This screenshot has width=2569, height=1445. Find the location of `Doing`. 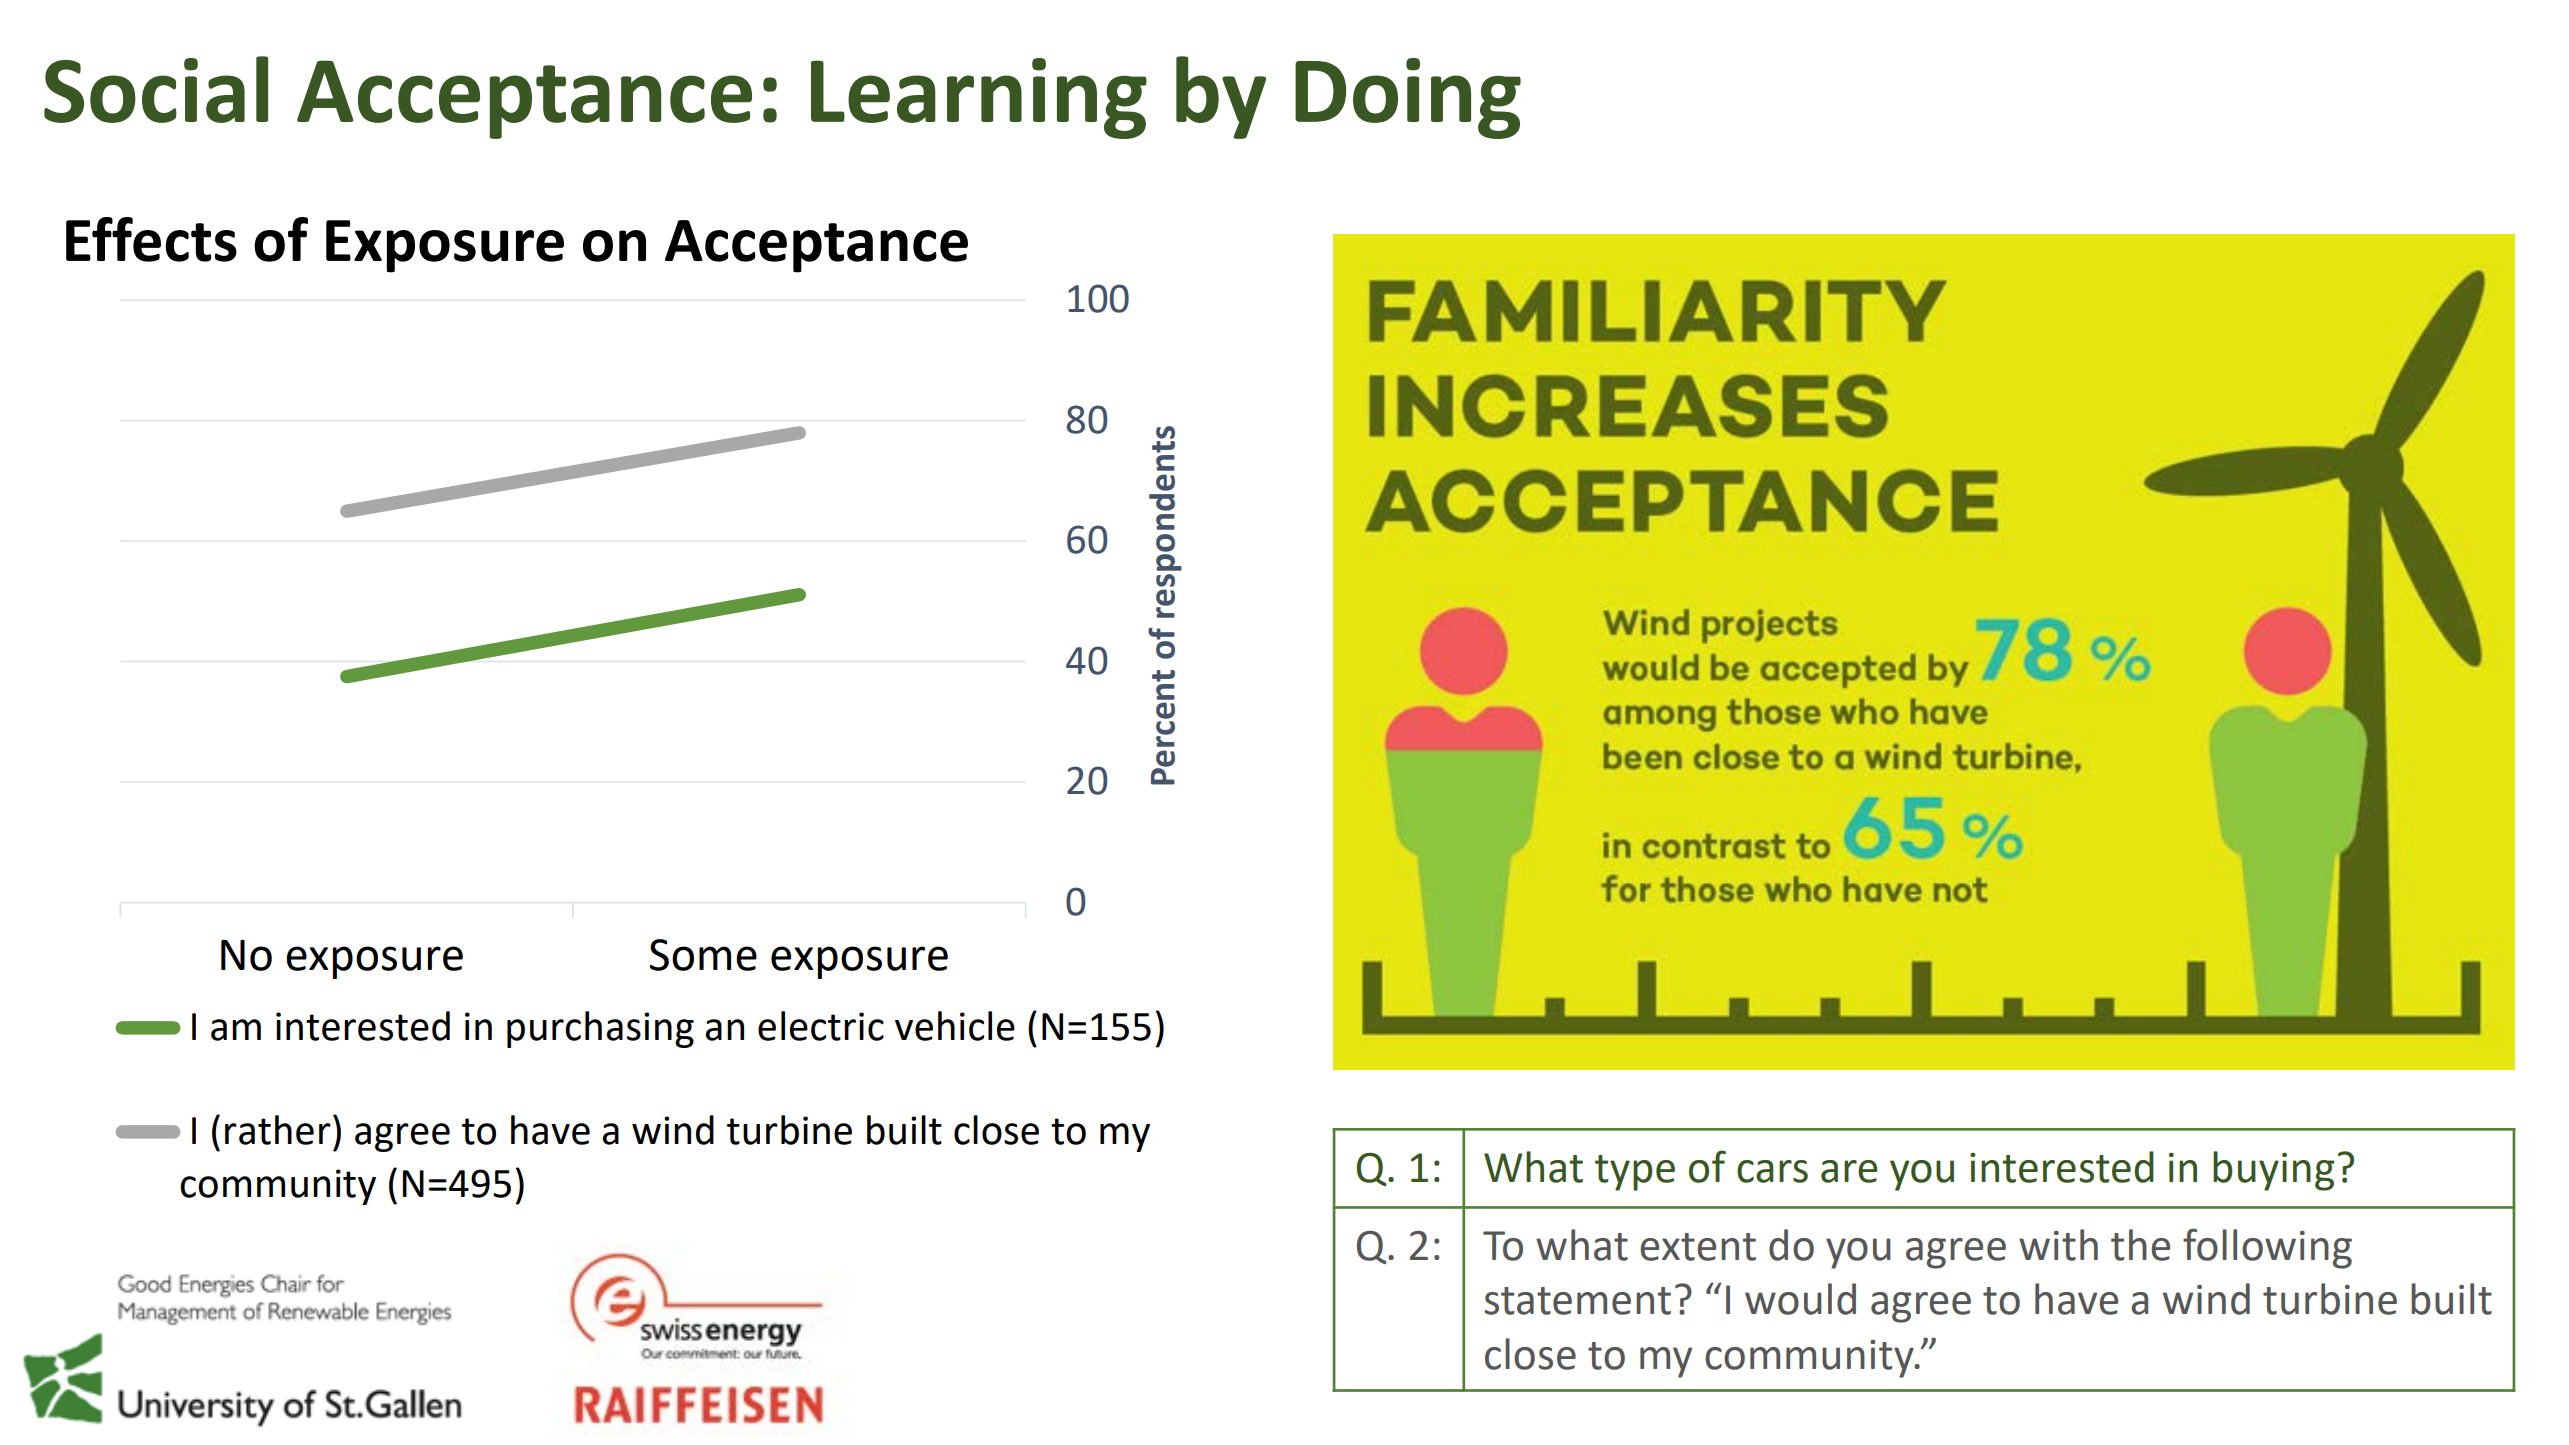

Doing is located at coordinates (1408, 98).
